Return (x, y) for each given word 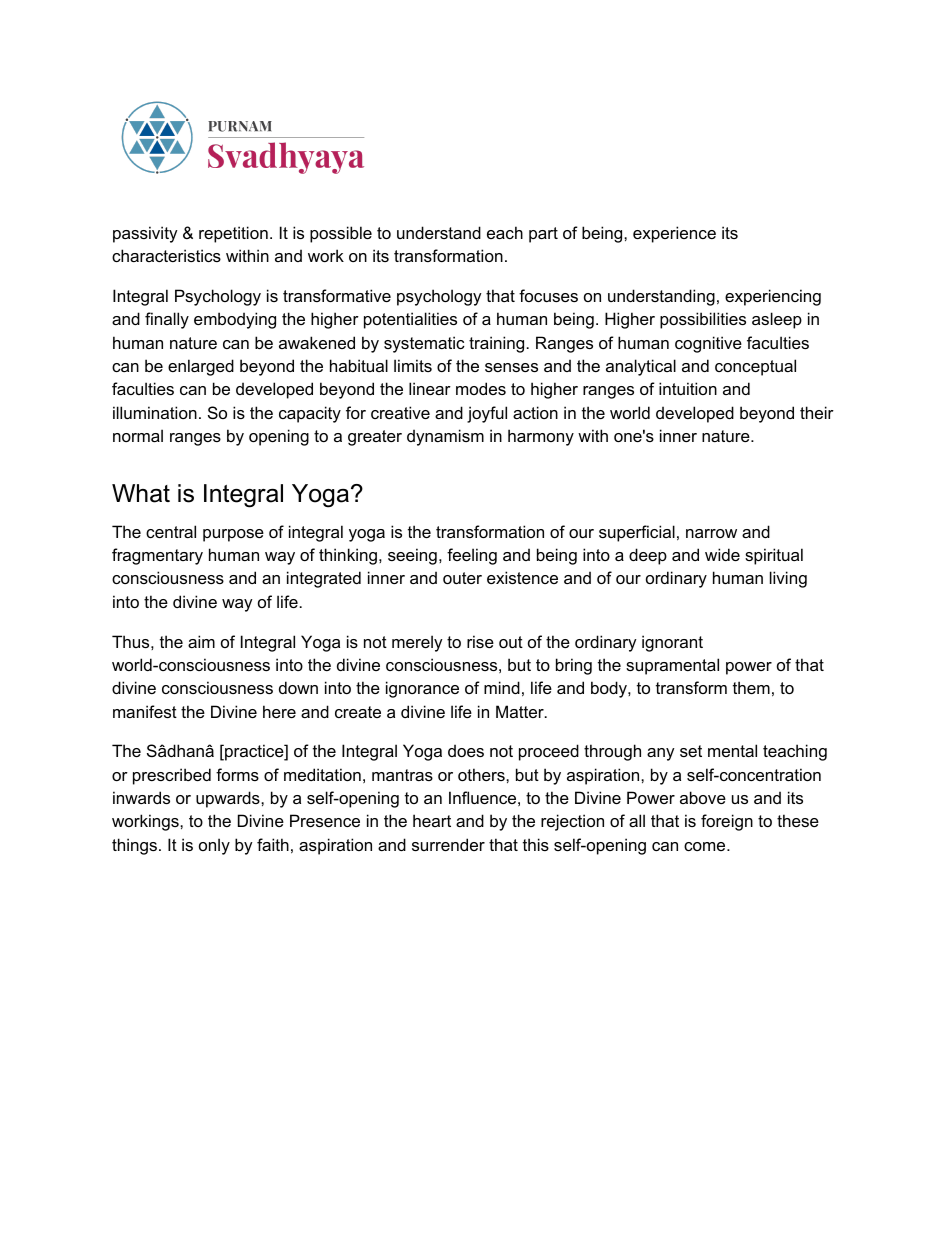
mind (502, 687)
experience (674, 234)
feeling (472, 556)
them (751, 687)
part (543, 235)
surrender (448, 844)
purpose (233, 535)
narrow (711, 533)
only (214, 846)
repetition (233, 234)
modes (481, 388)
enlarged (201, 367)
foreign (727, 822)
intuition (688, 388)
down (298, 687)
